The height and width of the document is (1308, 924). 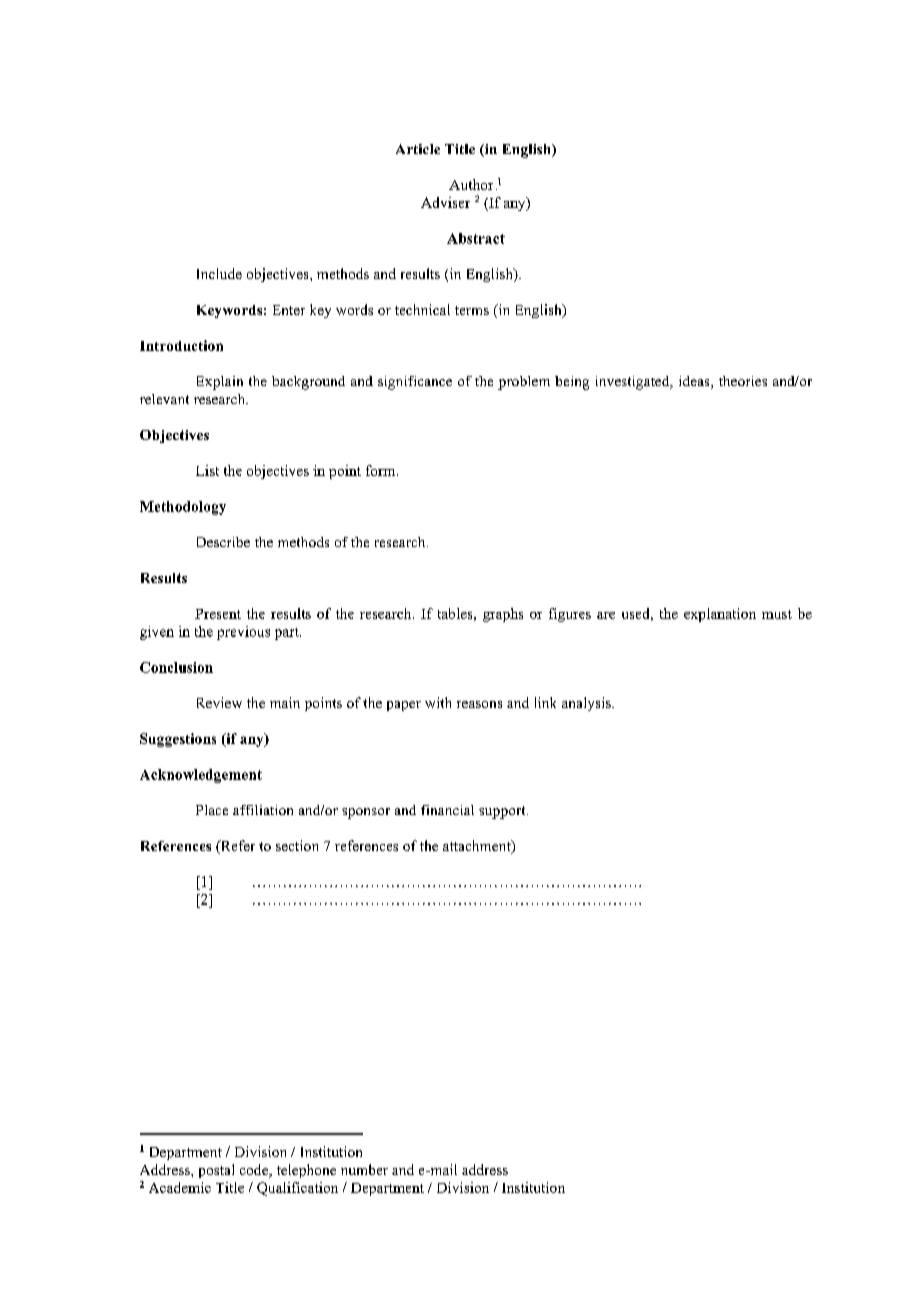 I want to click on postal, so click(x=216, y=1171).
